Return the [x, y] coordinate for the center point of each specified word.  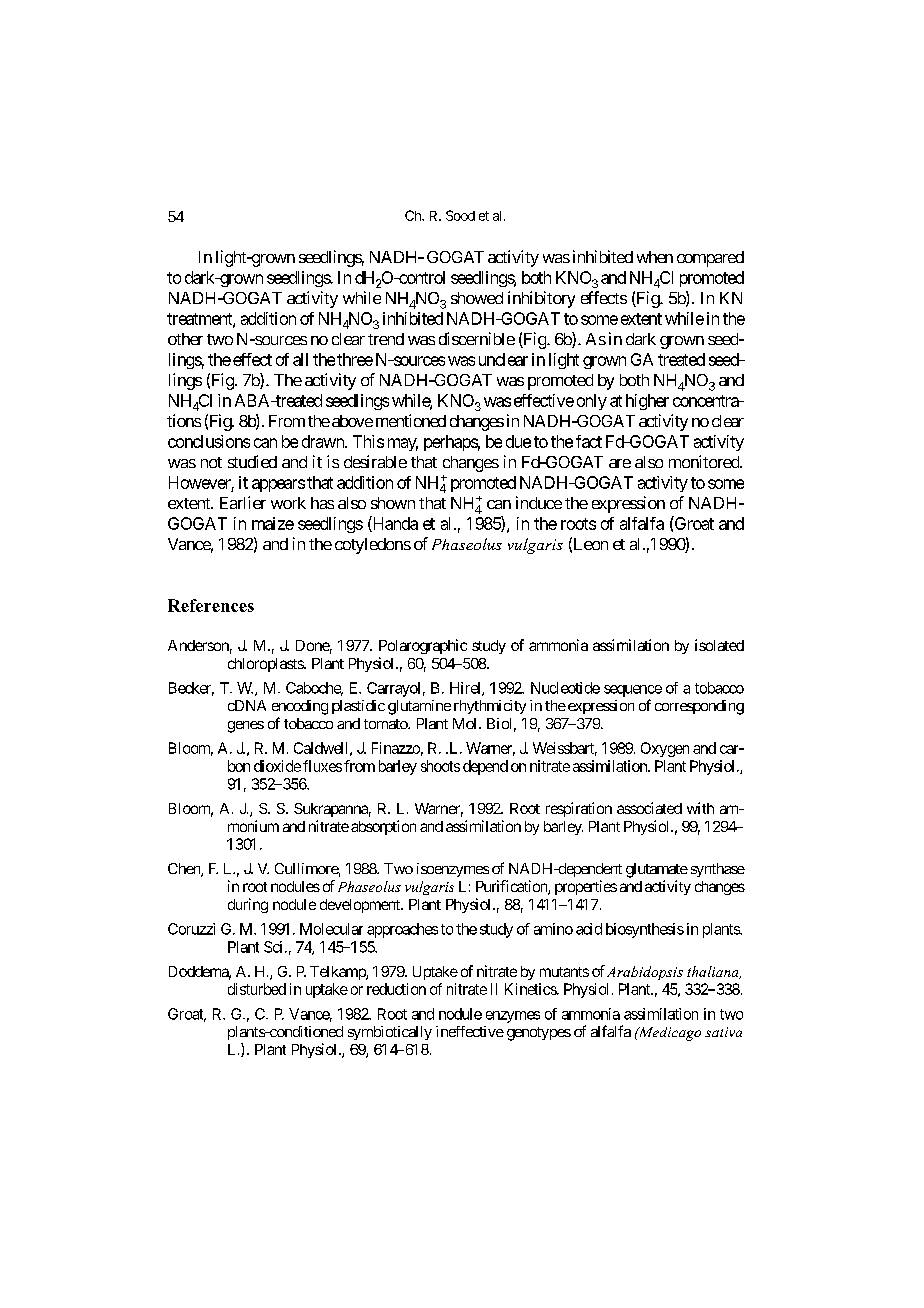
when [655, 257]
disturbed [257, 989]
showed [477, 298]
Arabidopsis [645, 973]
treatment [200, 320]
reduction [396, 989]
